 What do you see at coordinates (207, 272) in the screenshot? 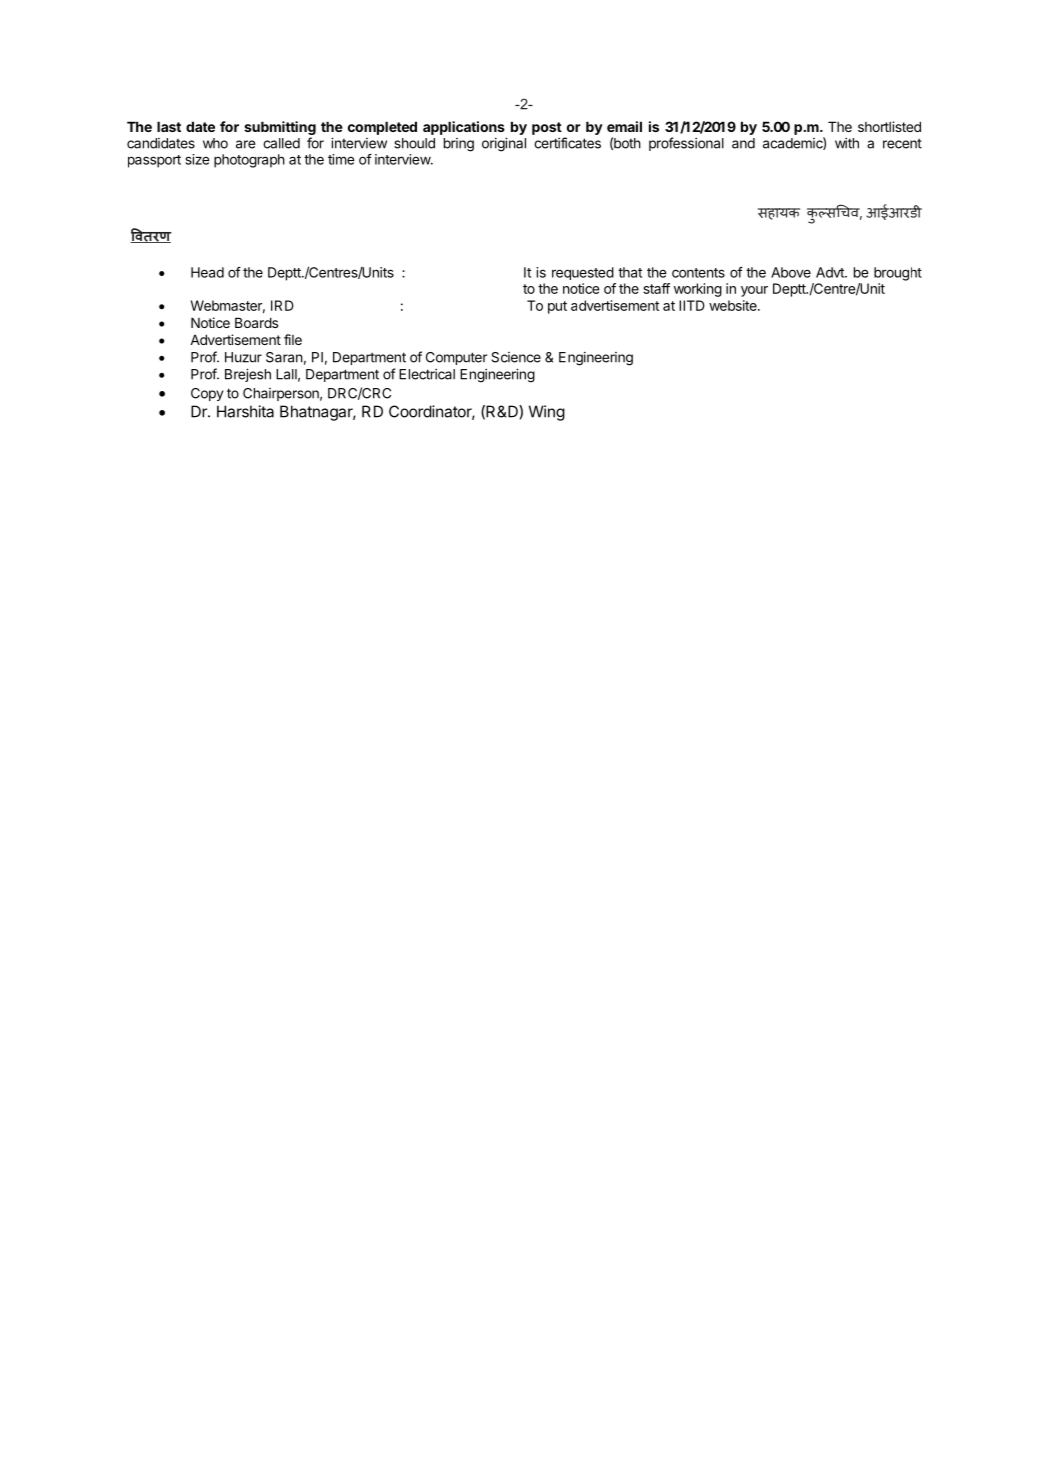
I see `Head` at bounding box center [207, 272].
